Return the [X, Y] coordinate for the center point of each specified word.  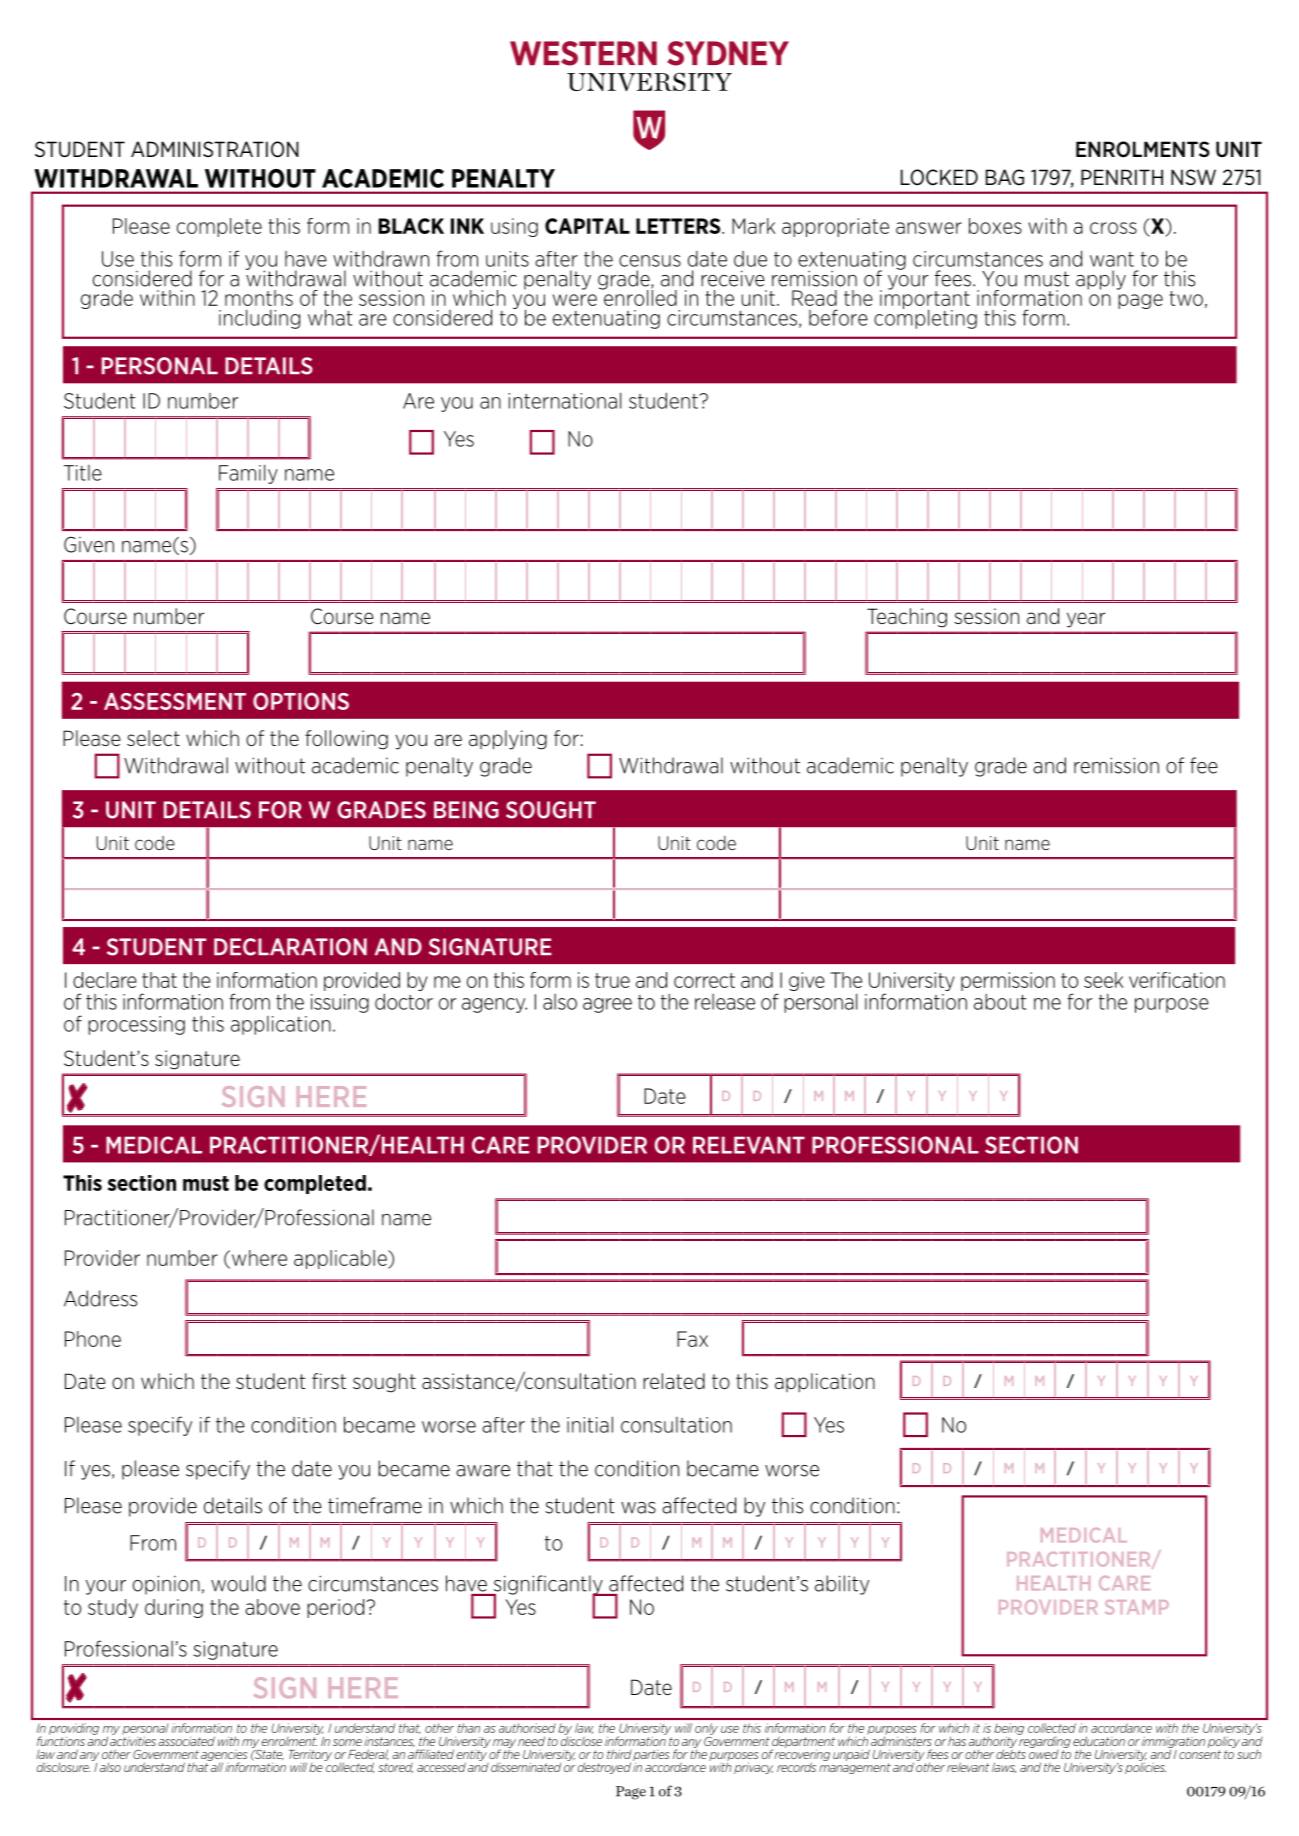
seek [1103, 980]
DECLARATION [290, 947]
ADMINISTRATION [215, 149]
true [612, 980]
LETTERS [679, 226]
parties [651, 1755]
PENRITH [1122, 177]
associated [186, 1741]
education [1099, 1741]
